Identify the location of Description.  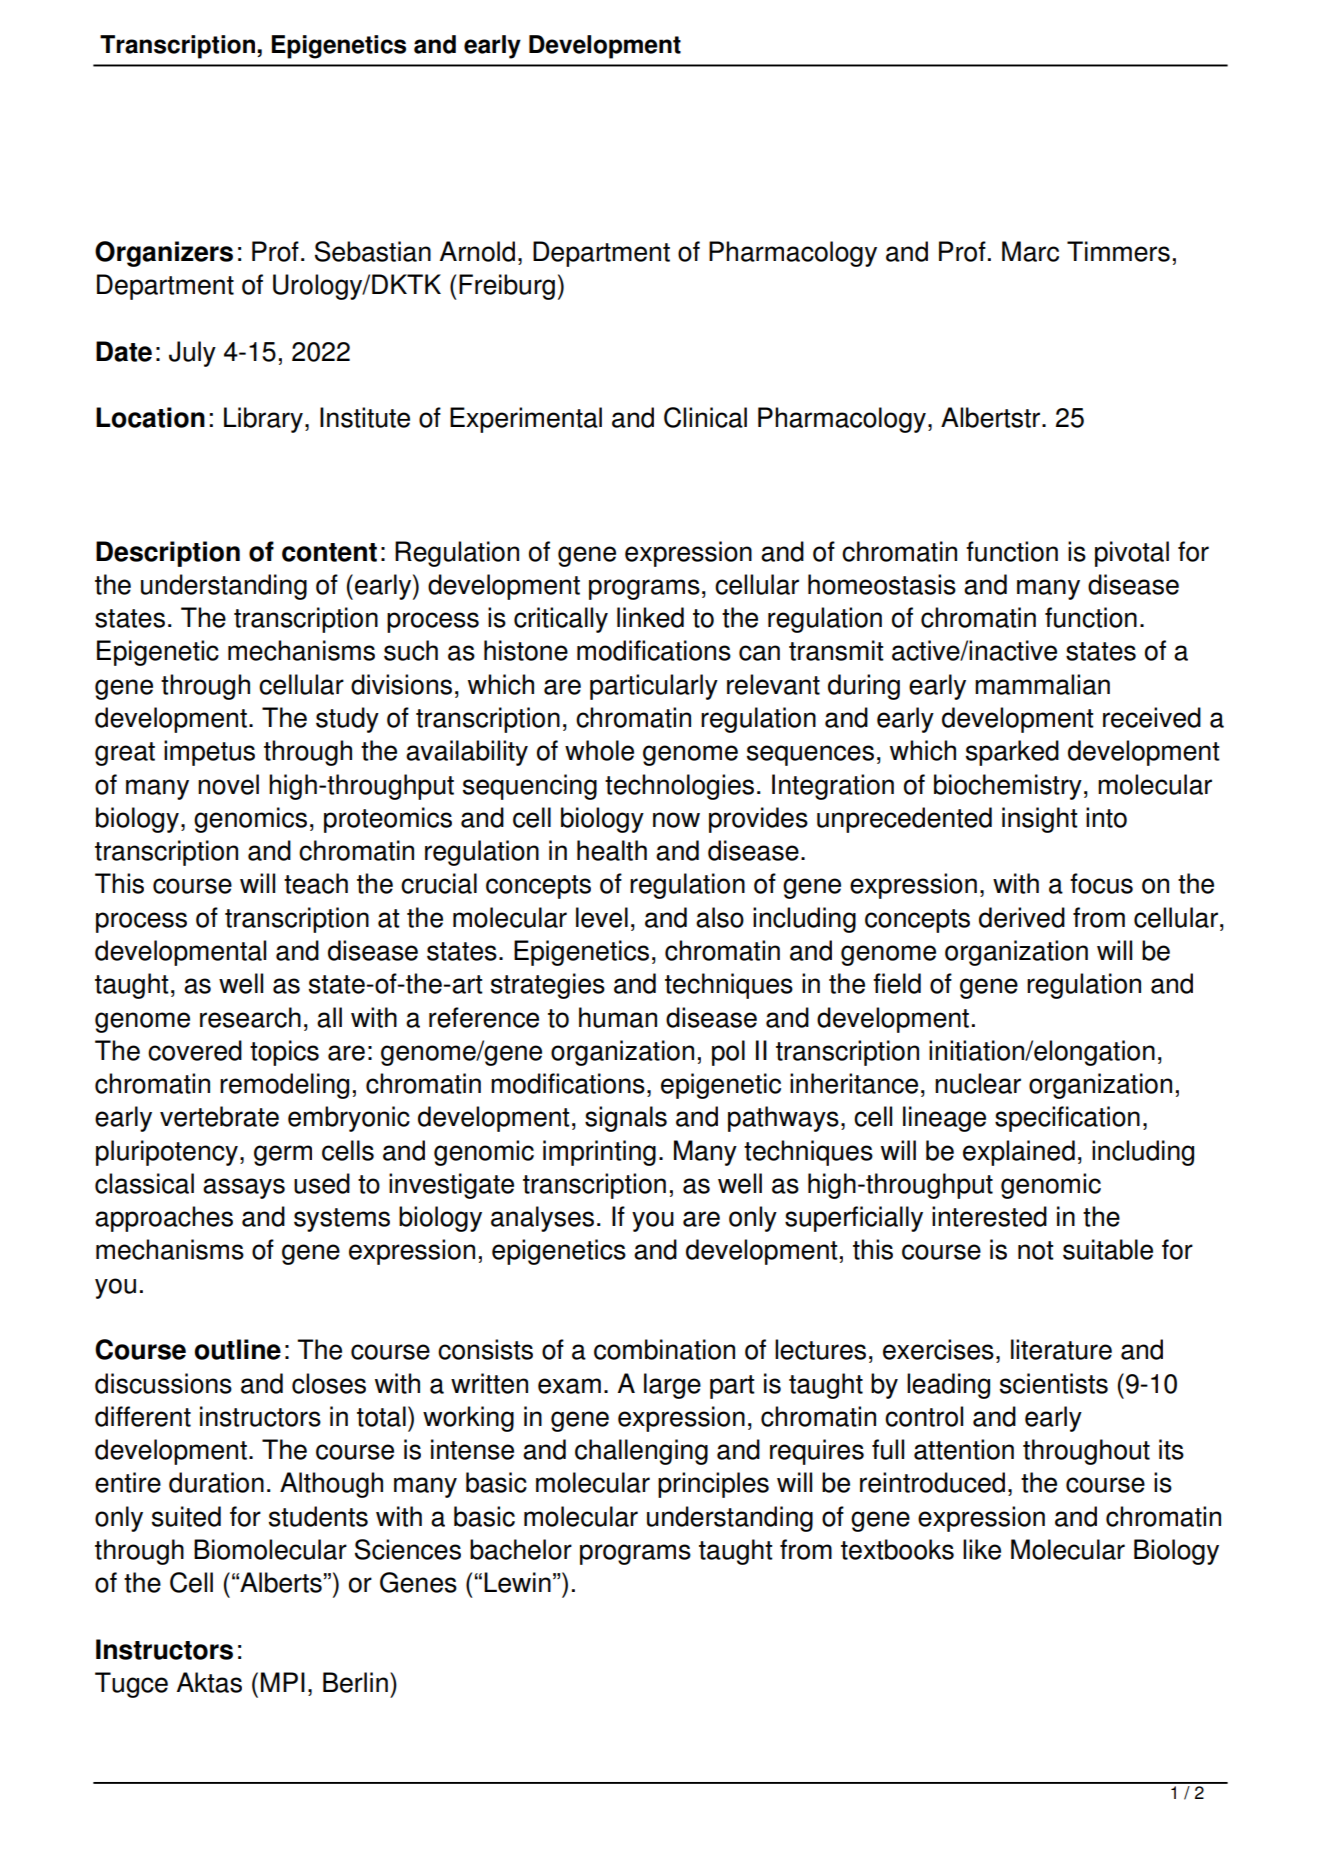
(168, 554).
